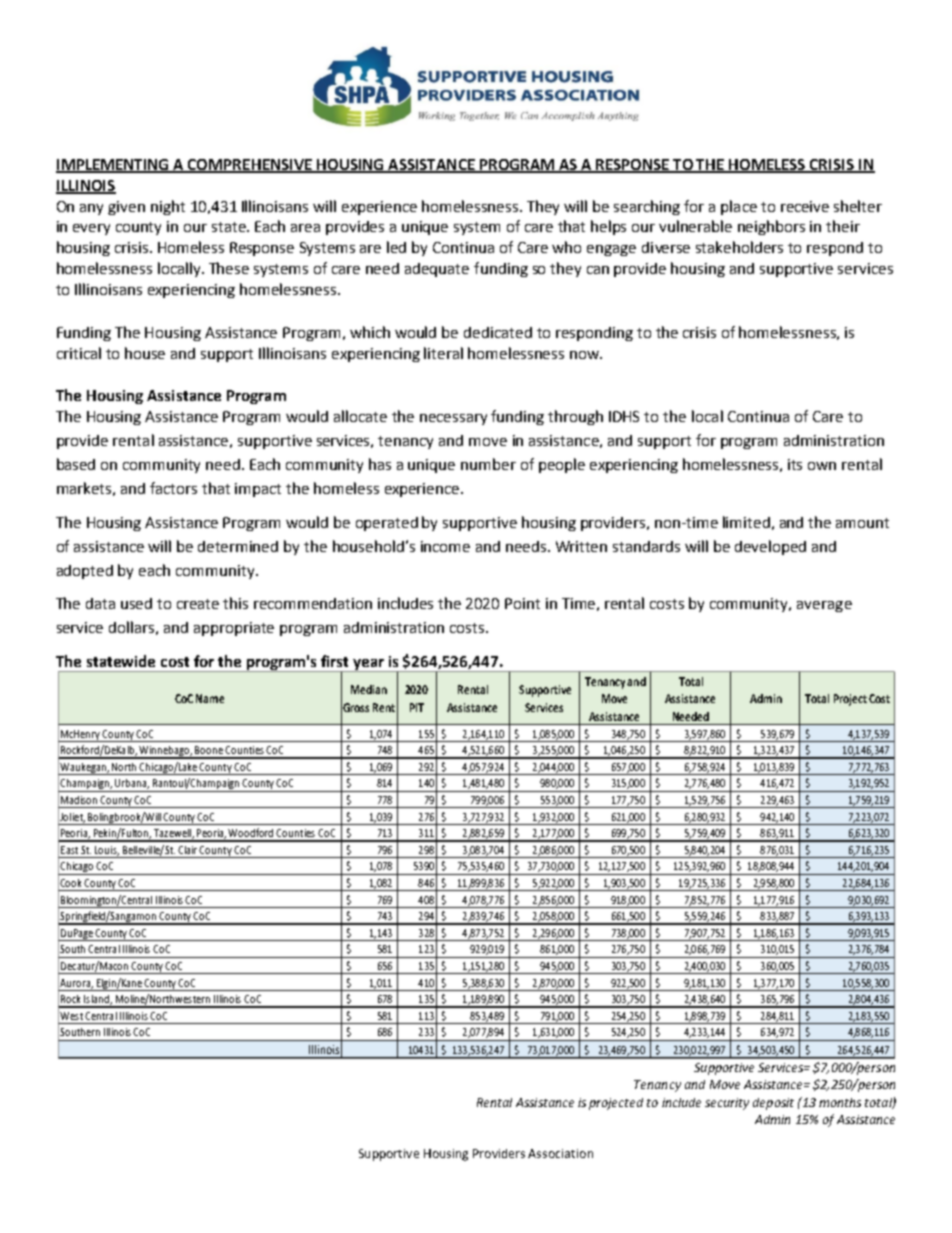  What do you see at coordinates (168, 207) in the screenshot?
I see `night` at bounding box center [168, 207].
